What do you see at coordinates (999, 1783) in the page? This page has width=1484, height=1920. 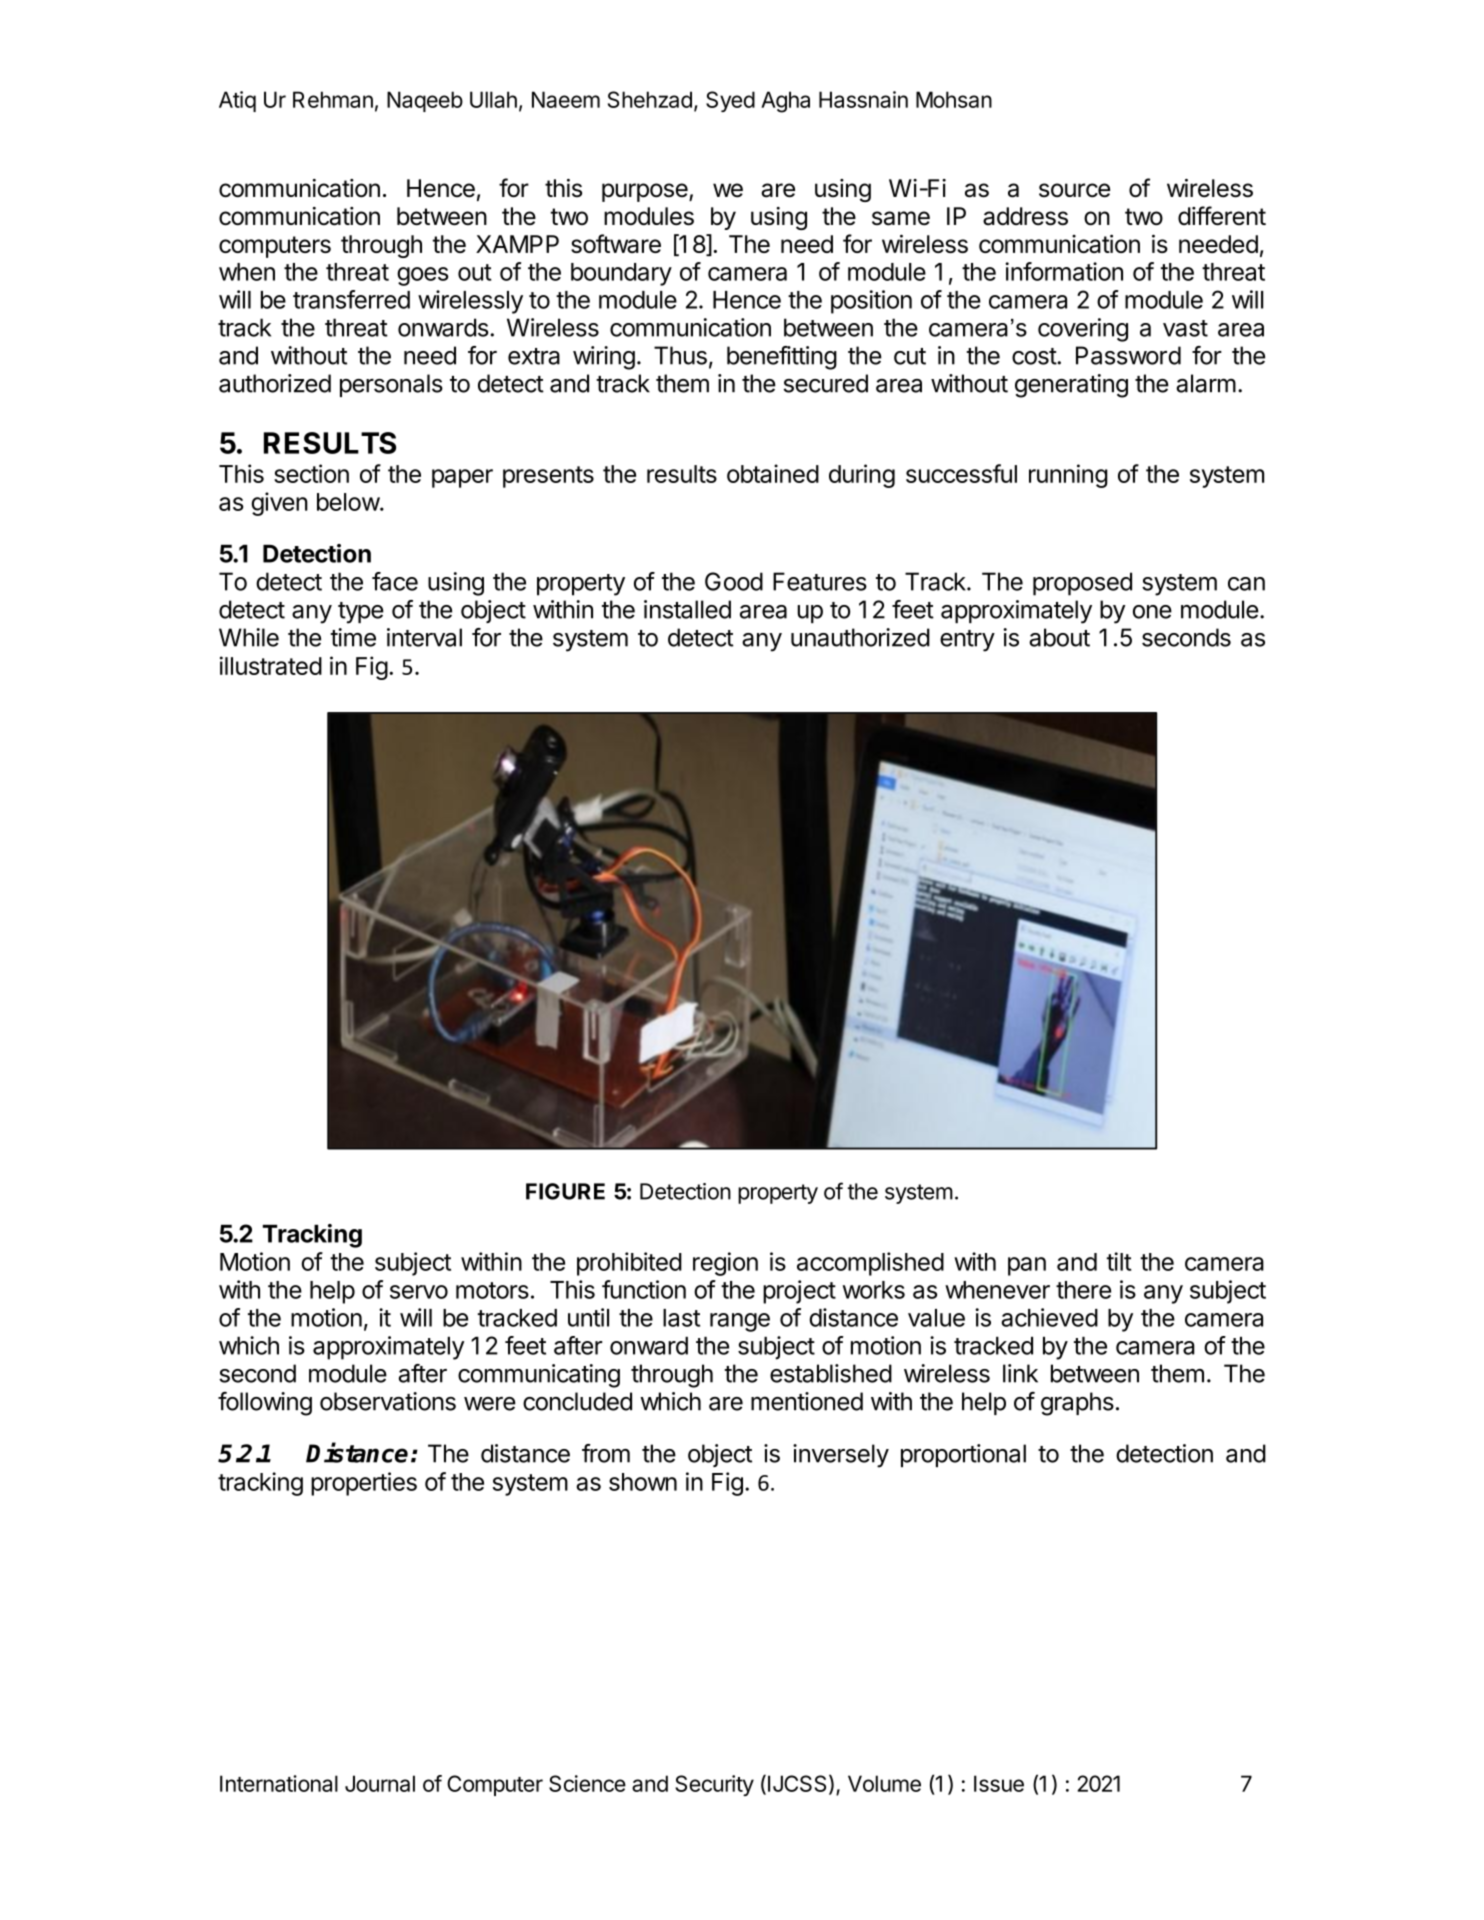 I see `Issue` at bounding box center [999, 1783].
